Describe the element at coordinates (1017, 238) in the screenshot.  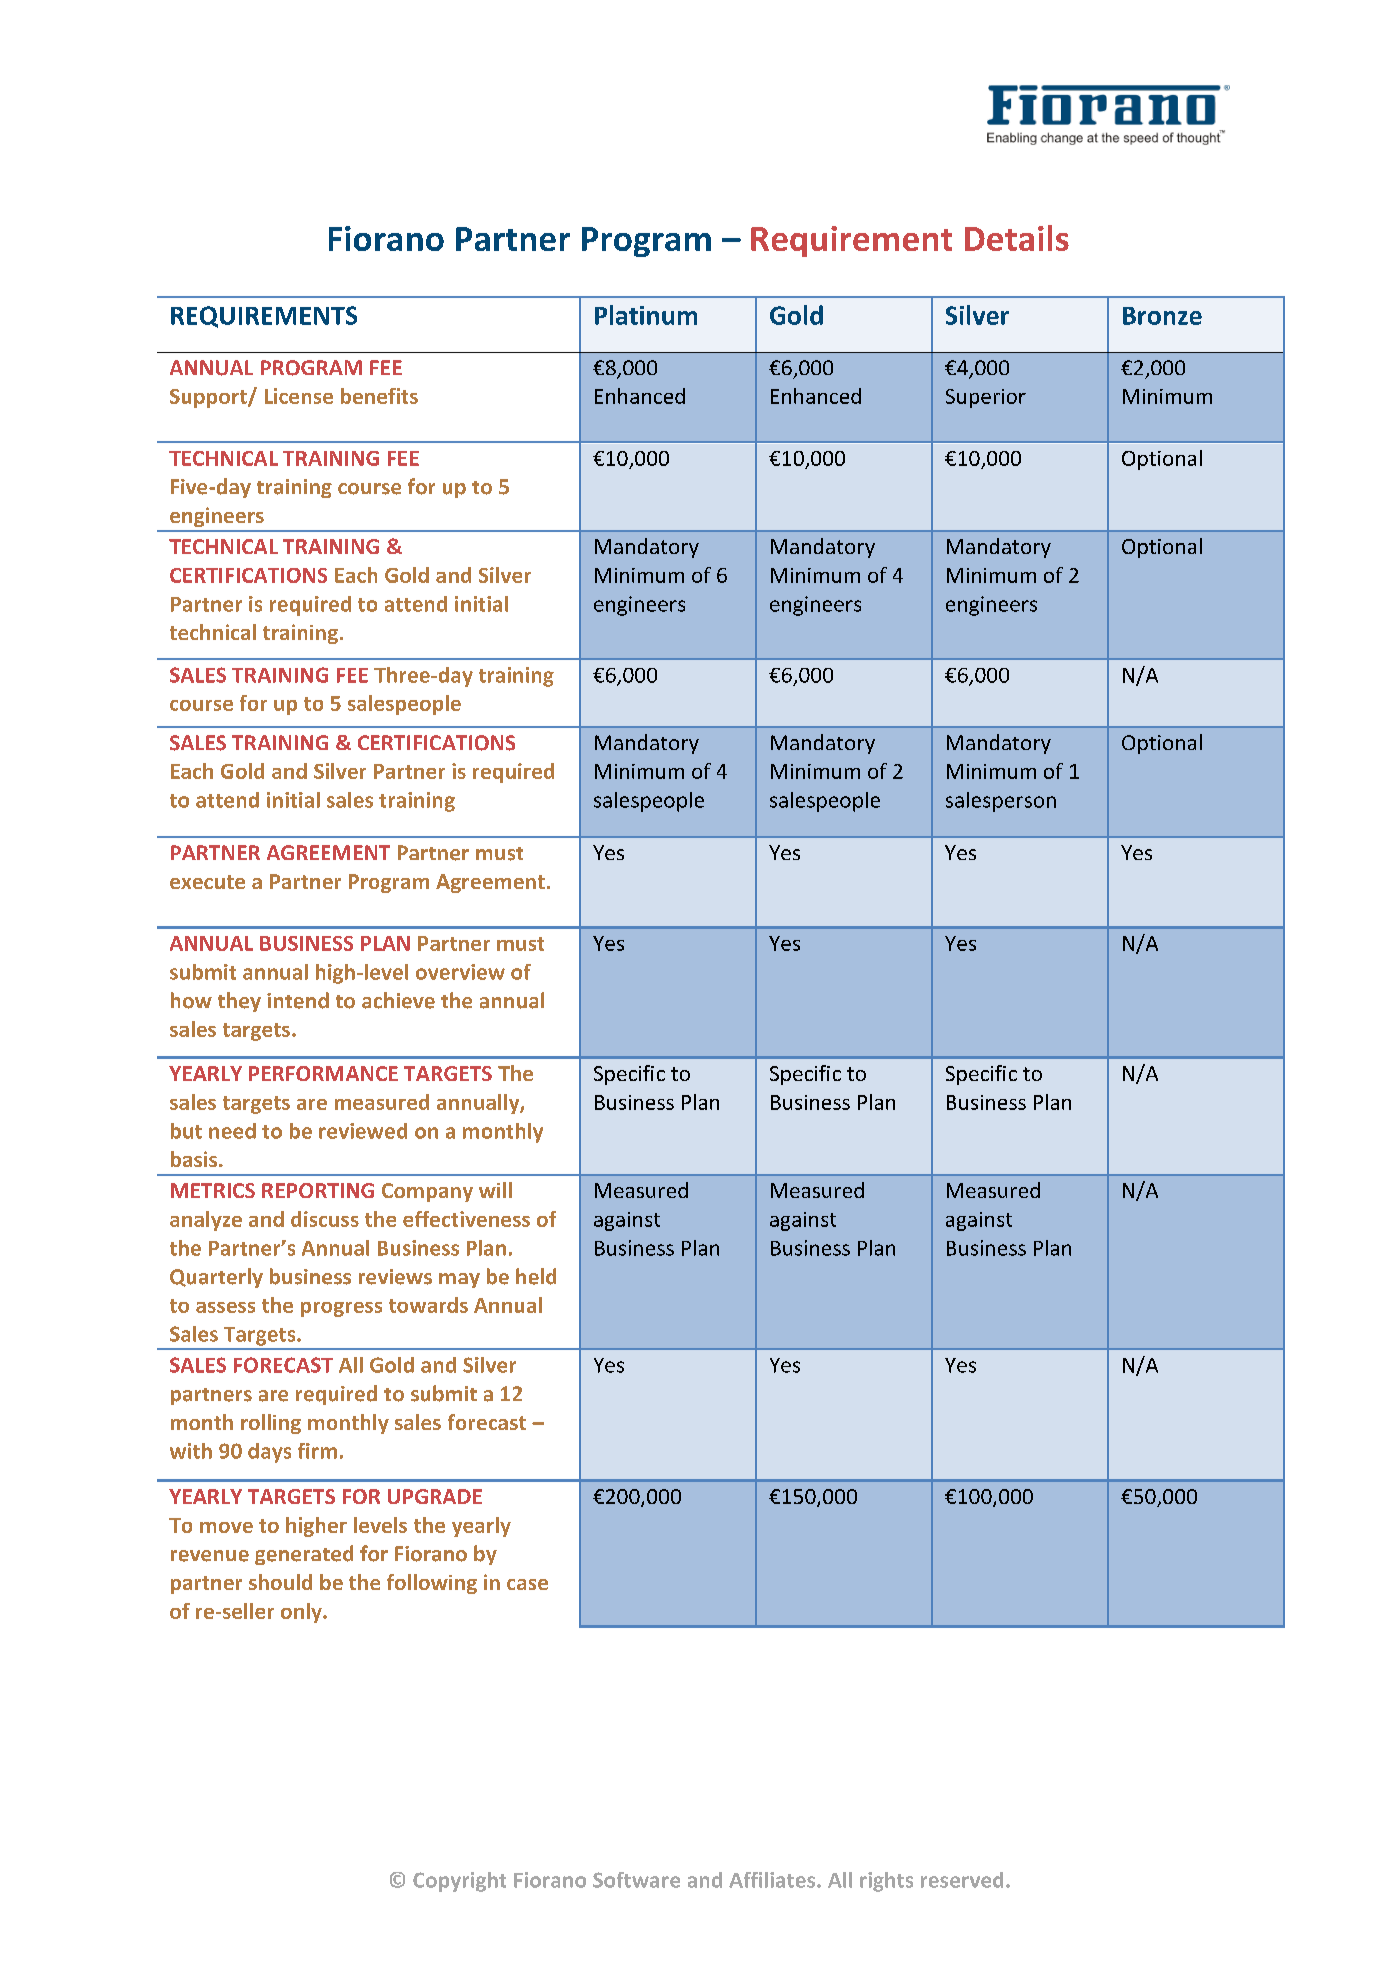
I see `Details` at that location.
